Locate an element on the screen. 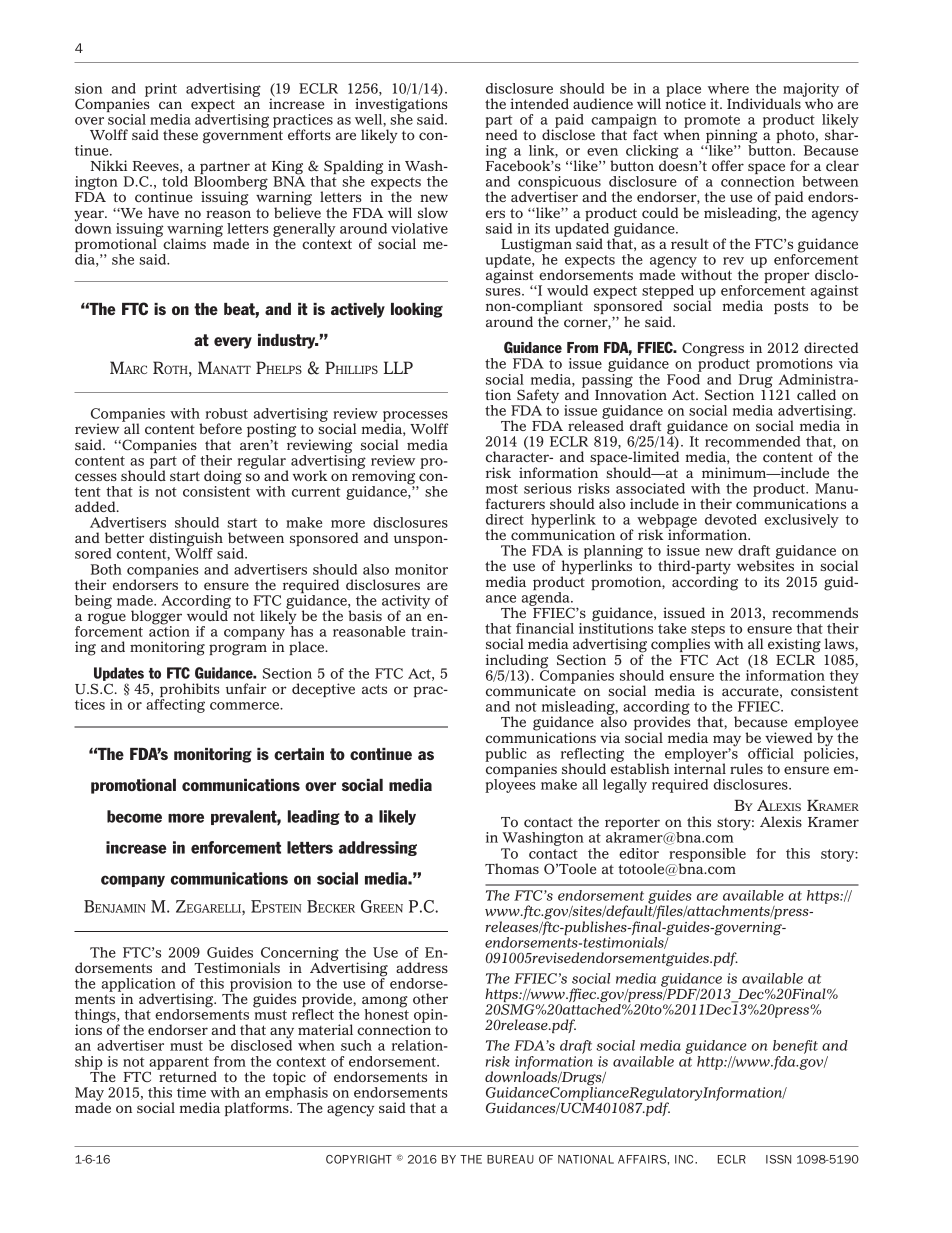 This screenshot has width=952, height=1233. these is located at coordinates (180, 134).
